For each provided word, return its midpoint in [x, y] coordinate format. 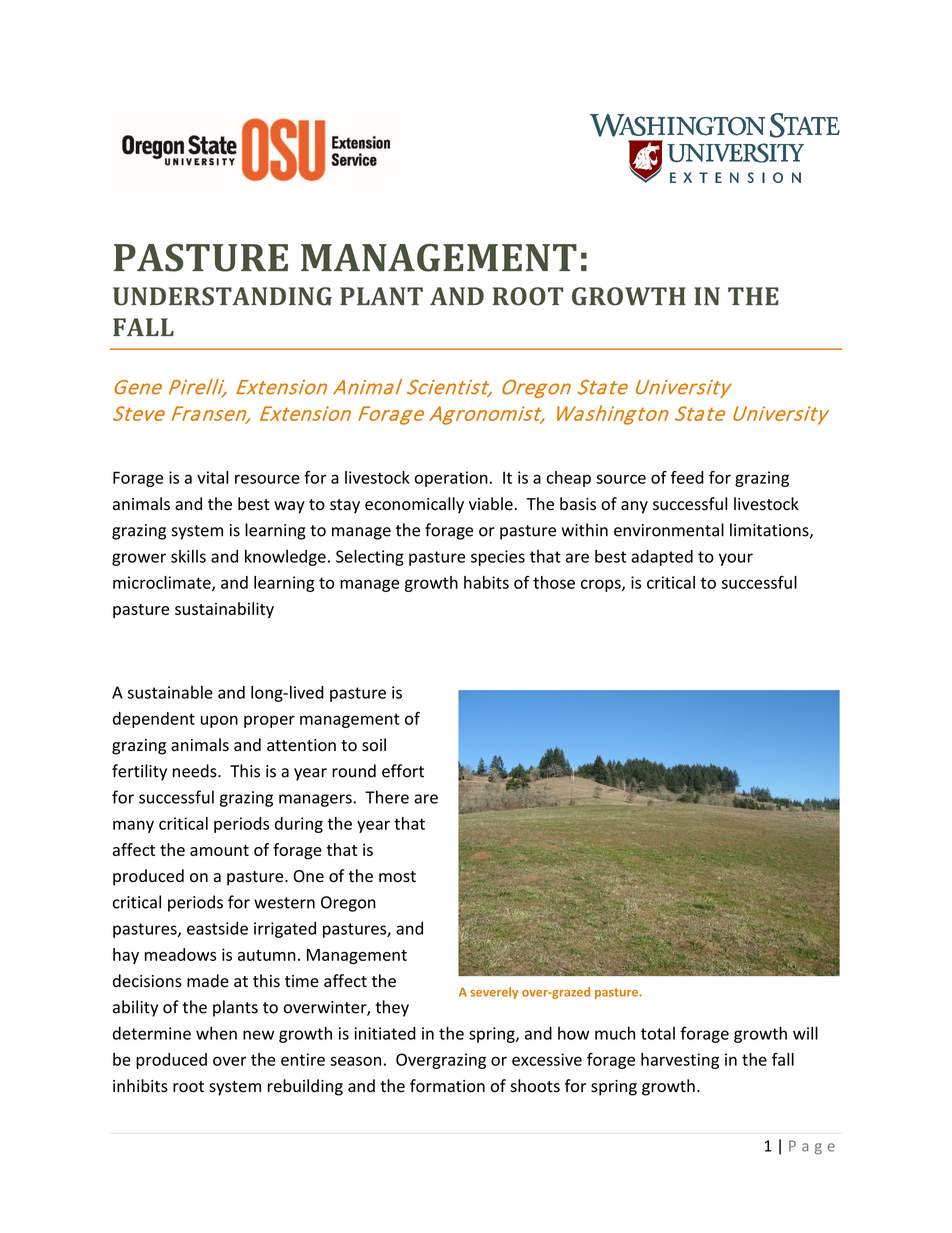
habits [486, 582]
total [658, 1033]
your [736, 559]
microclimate [163, 583]
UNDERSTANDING [222, 296]
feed [687, 477]
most [397, 877]
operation [451, 479]
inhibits [140, 1086]
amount [219, 850]
